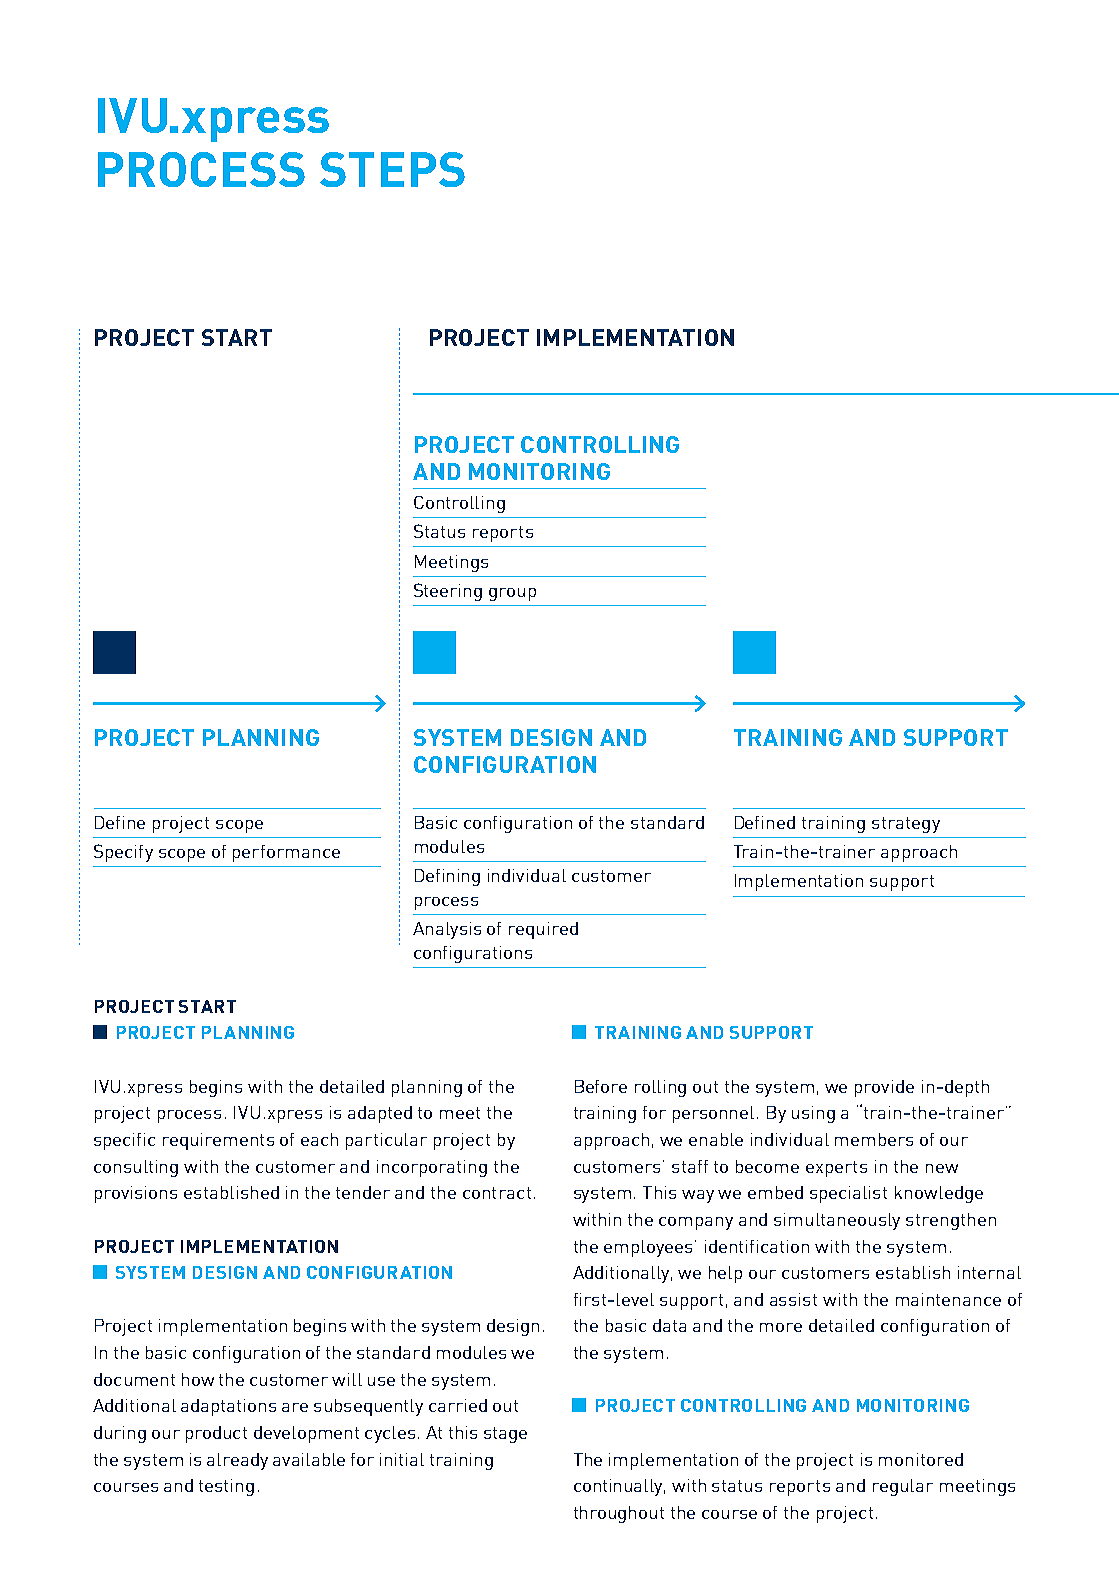 Image resolution: width=1119 pixels, height=1583 pixels. Describe the element at coordinates (619, 1487) in the screenshot. I see `continually` at that location.
